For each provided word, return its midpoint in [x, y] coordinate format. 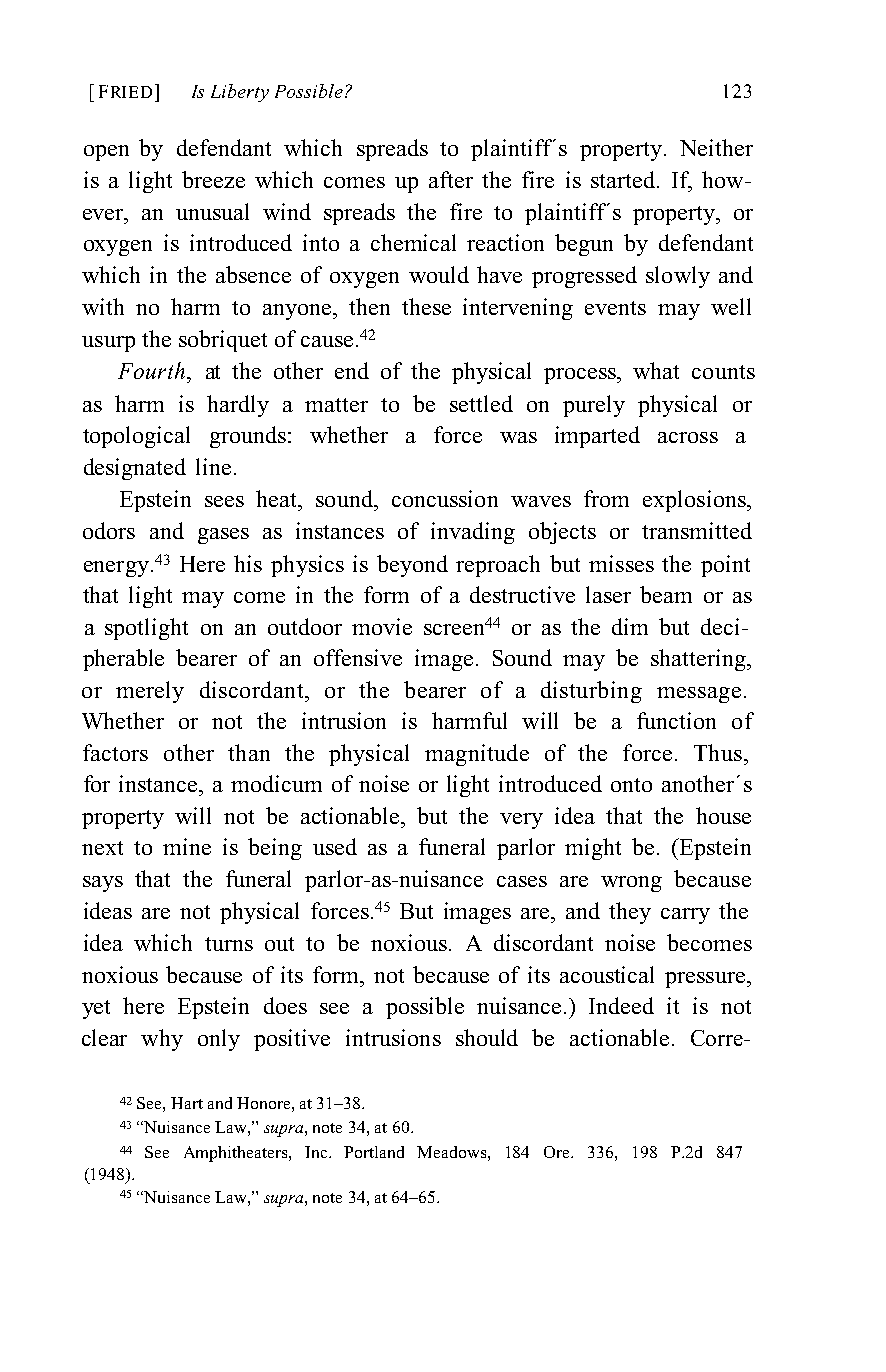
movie [382, 626]
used [335, 846]
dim [630, 626]
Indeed [621, 1005]
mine [187, 846]
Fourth [151, 370]
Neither [716, 147]
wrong [631, 884]
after [451, 179]
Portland [374, 1152]
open [106, 153]
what [656, 370]
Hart [187, 1103]
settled [481, 403]
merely [150, 692]
